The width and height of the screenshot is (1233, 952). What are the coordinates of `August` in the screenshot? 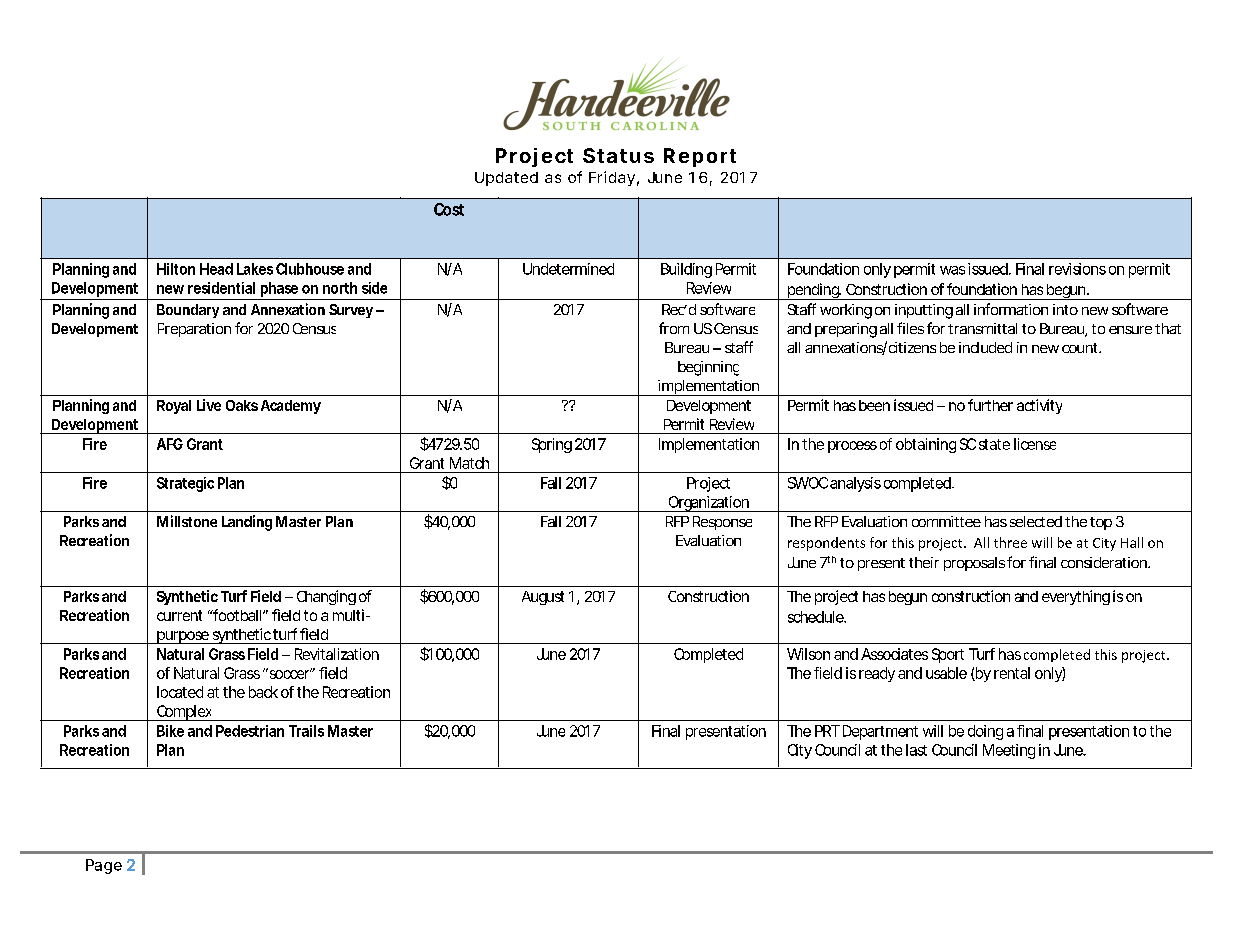 It's located at (543, 598).
